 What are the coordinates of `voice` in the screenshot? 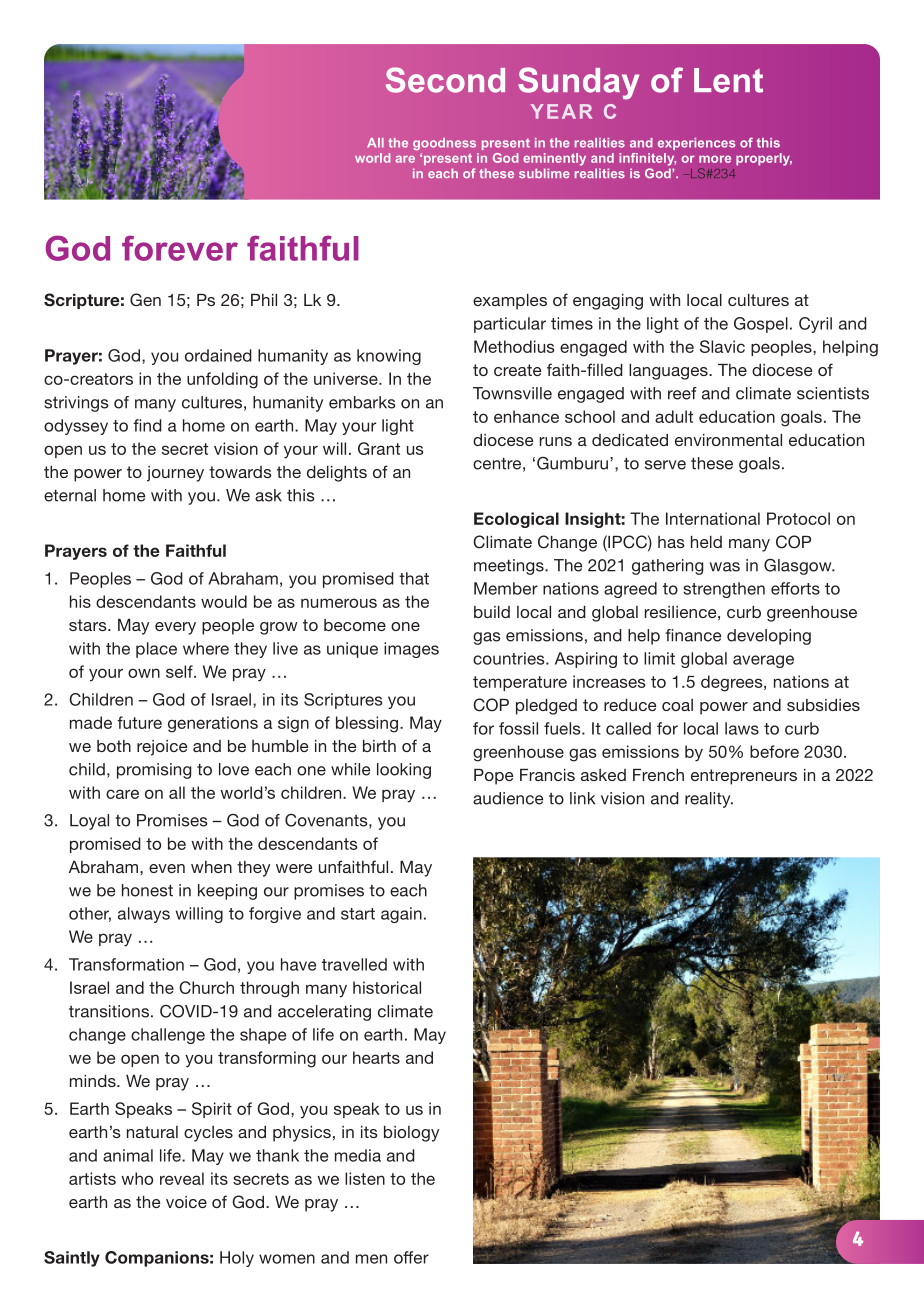 It's located at (186, 1202).
